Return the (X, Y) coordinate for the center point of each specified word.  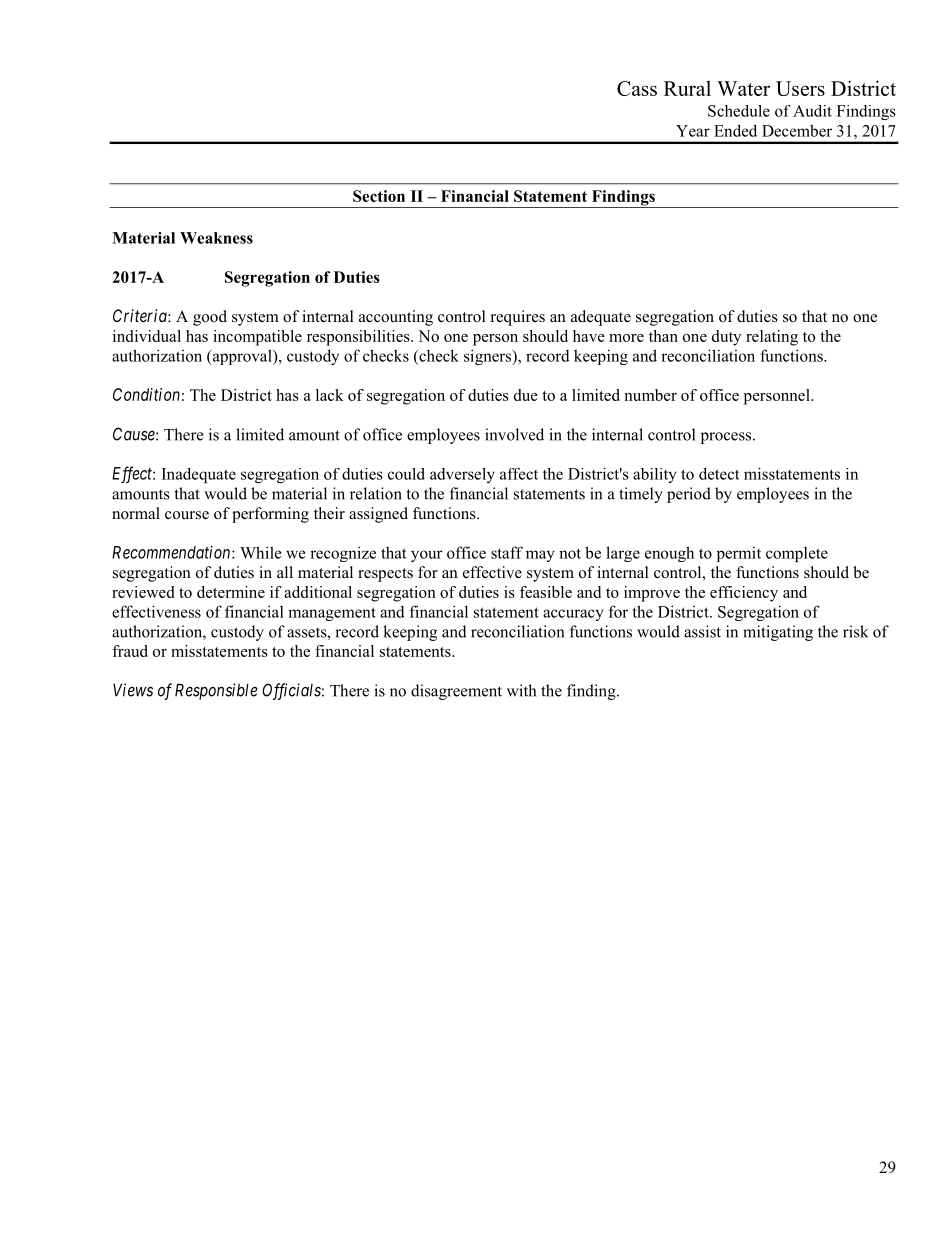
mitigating (778, 633)
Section (379, 196)
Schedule (739, 111)
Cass (637, 88)
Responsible (216, 691)
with (521, 690)
